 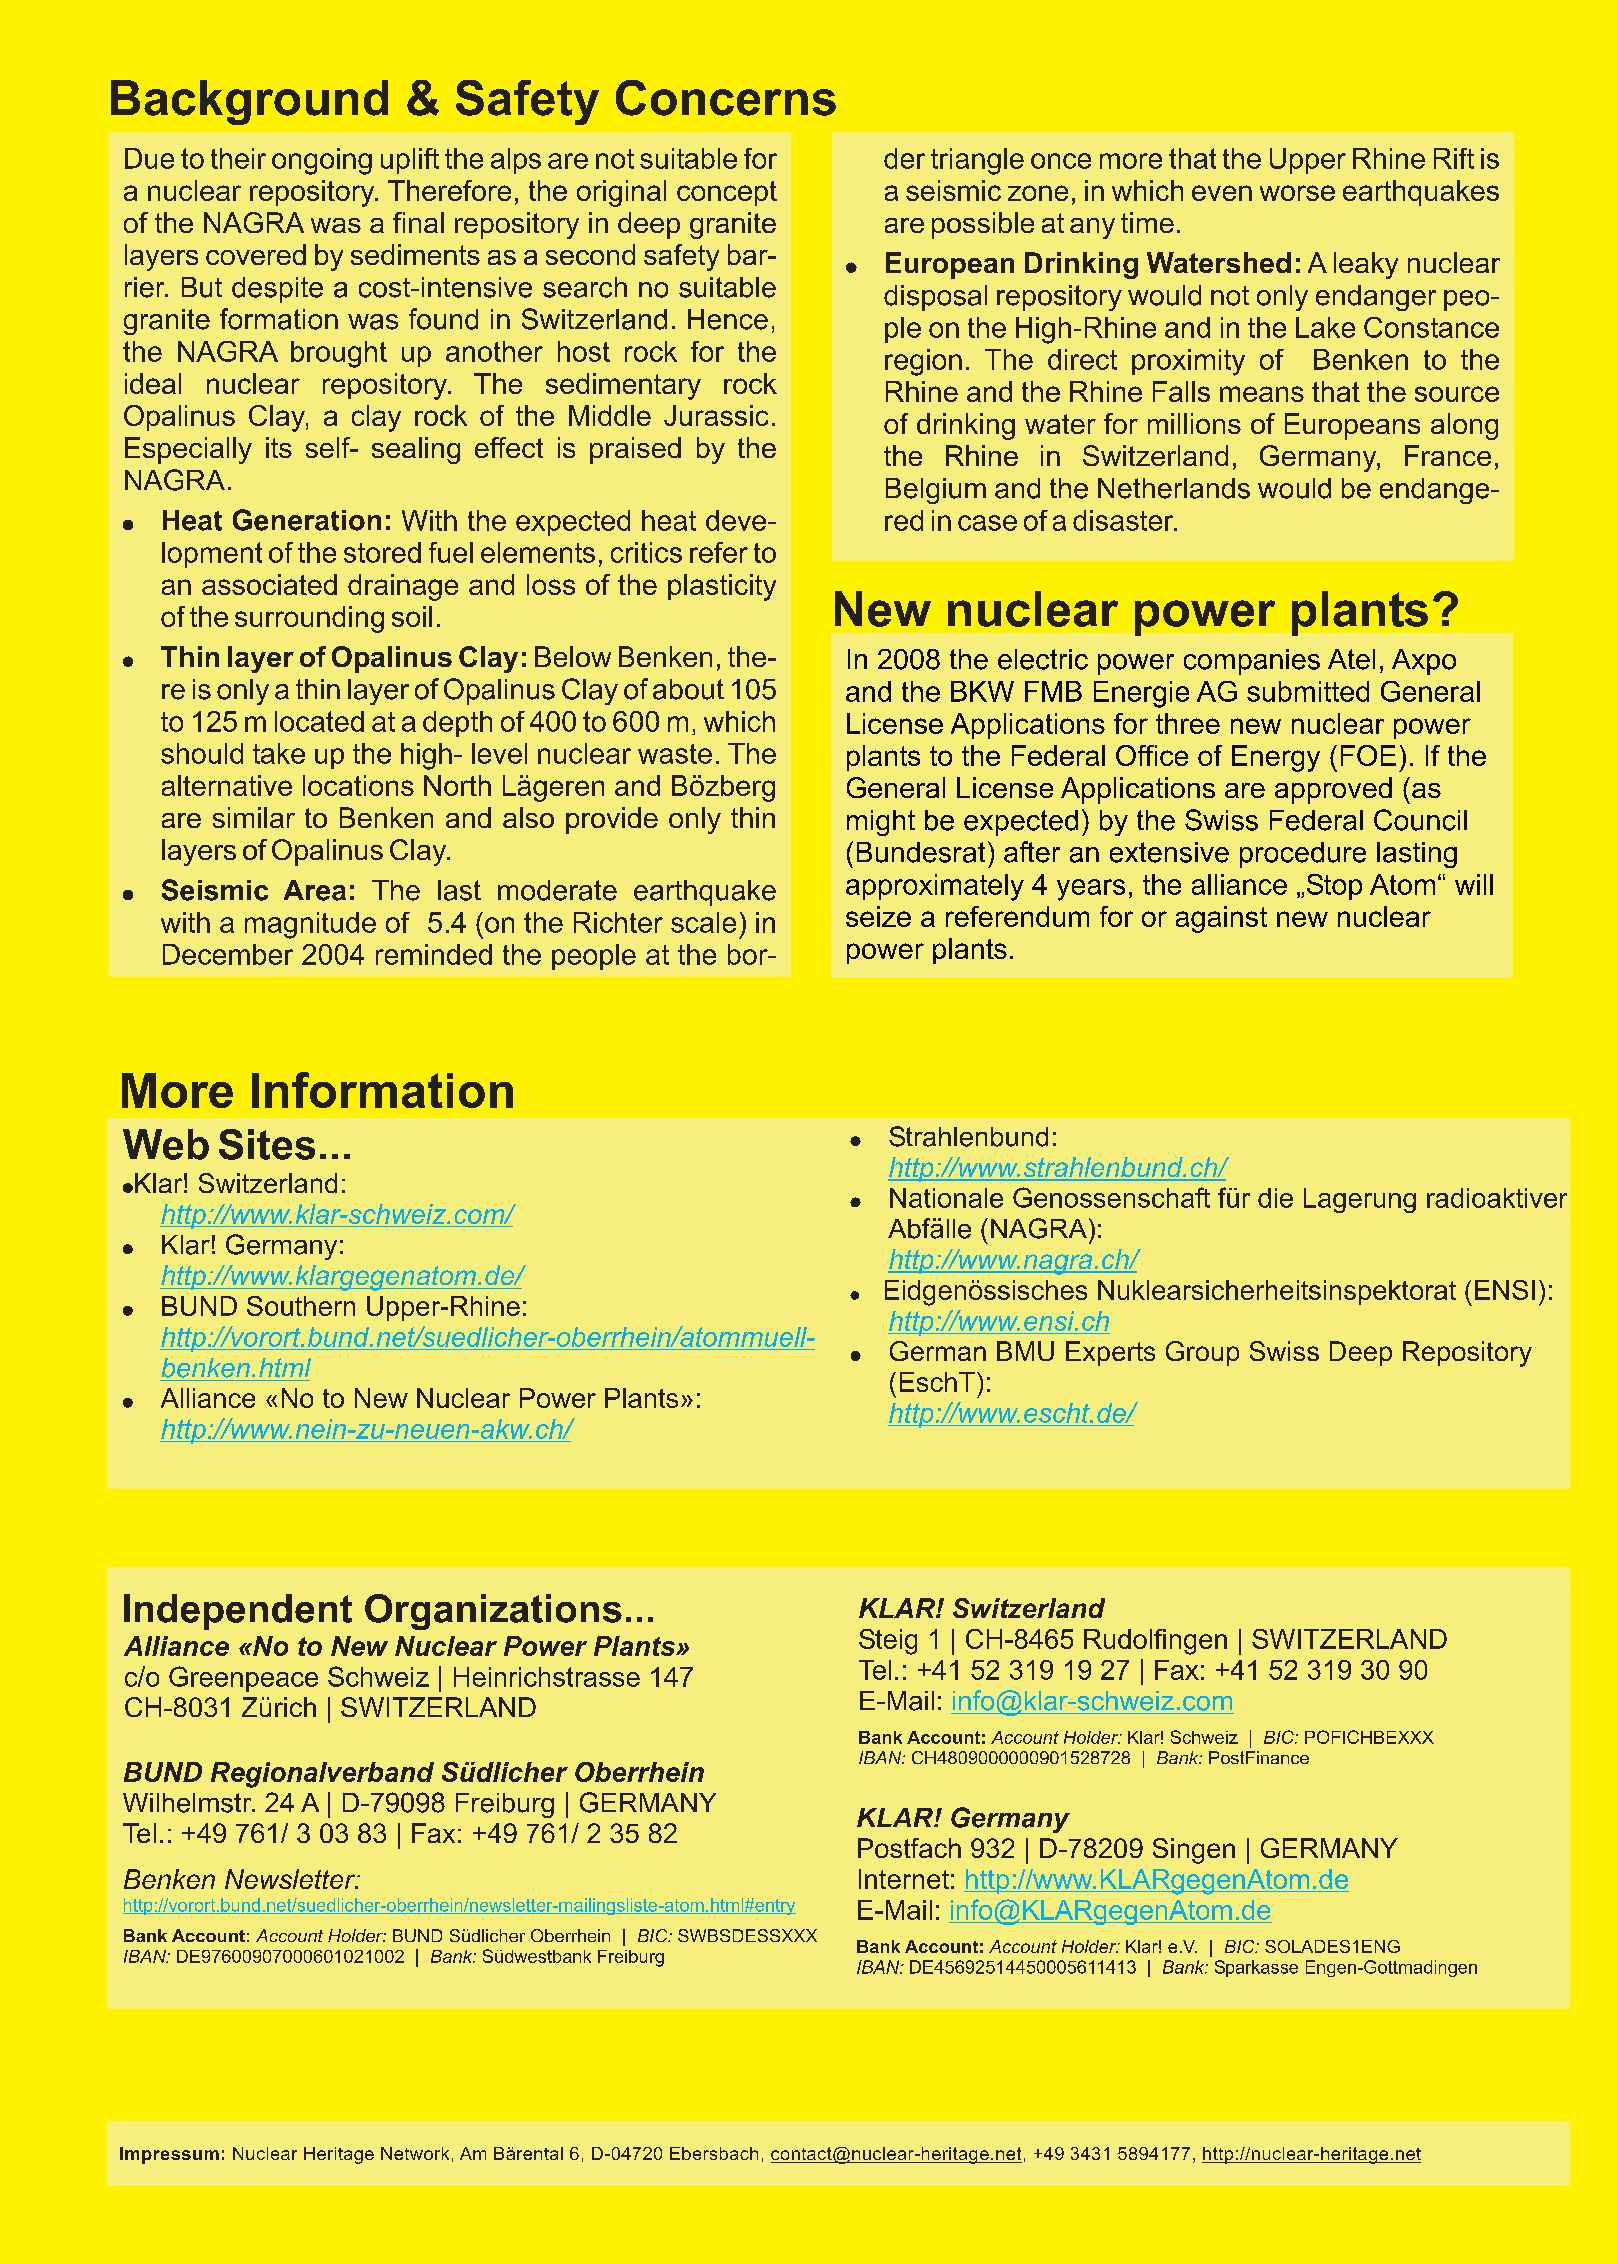 I want to click on surrounding, so click(x=309, y=619).
